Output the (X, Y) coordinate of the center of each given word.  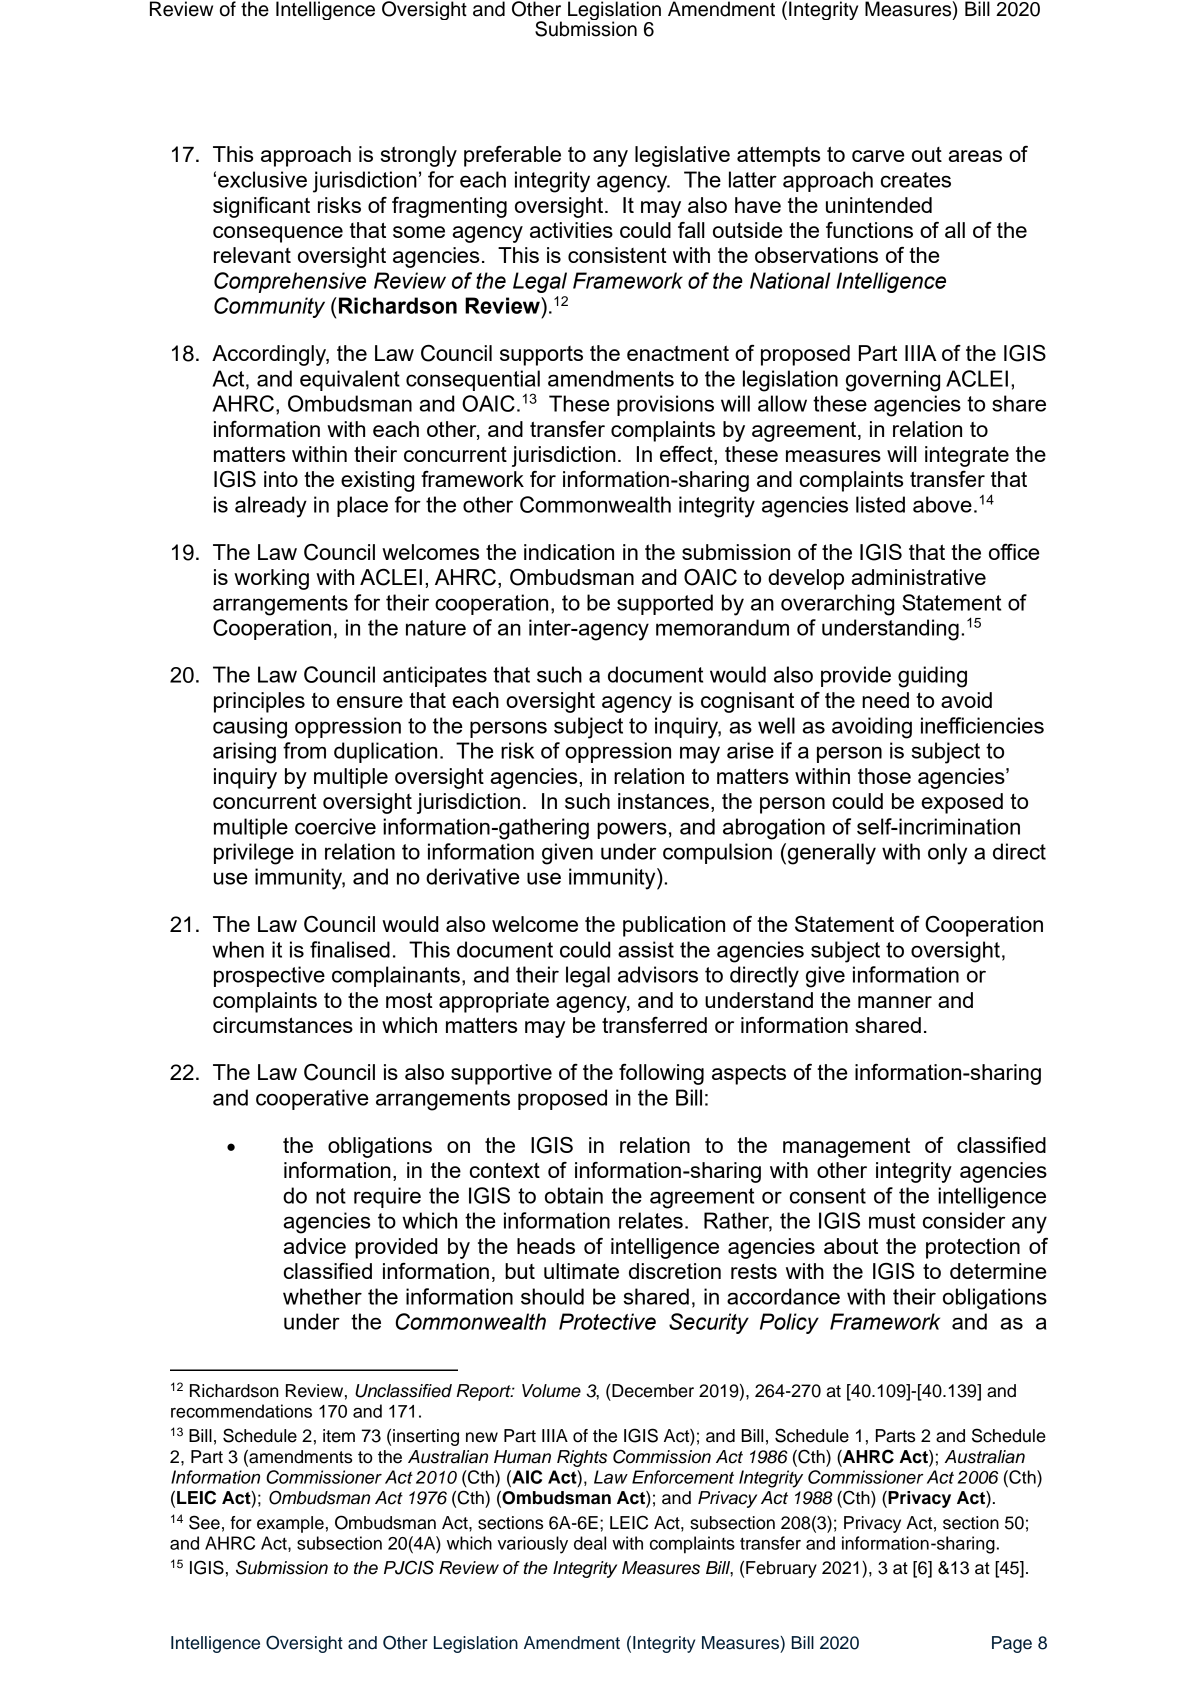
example (290, 1524)
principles (259, 702)
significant (261, 207)
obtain (574, 1195)
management (846, 1147)
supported (665, 604)
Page (1012, 1644)
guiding (932, 677)
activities (571, 230)
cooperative (312, 1099)
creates (916, 180)
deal (590, 1543)
